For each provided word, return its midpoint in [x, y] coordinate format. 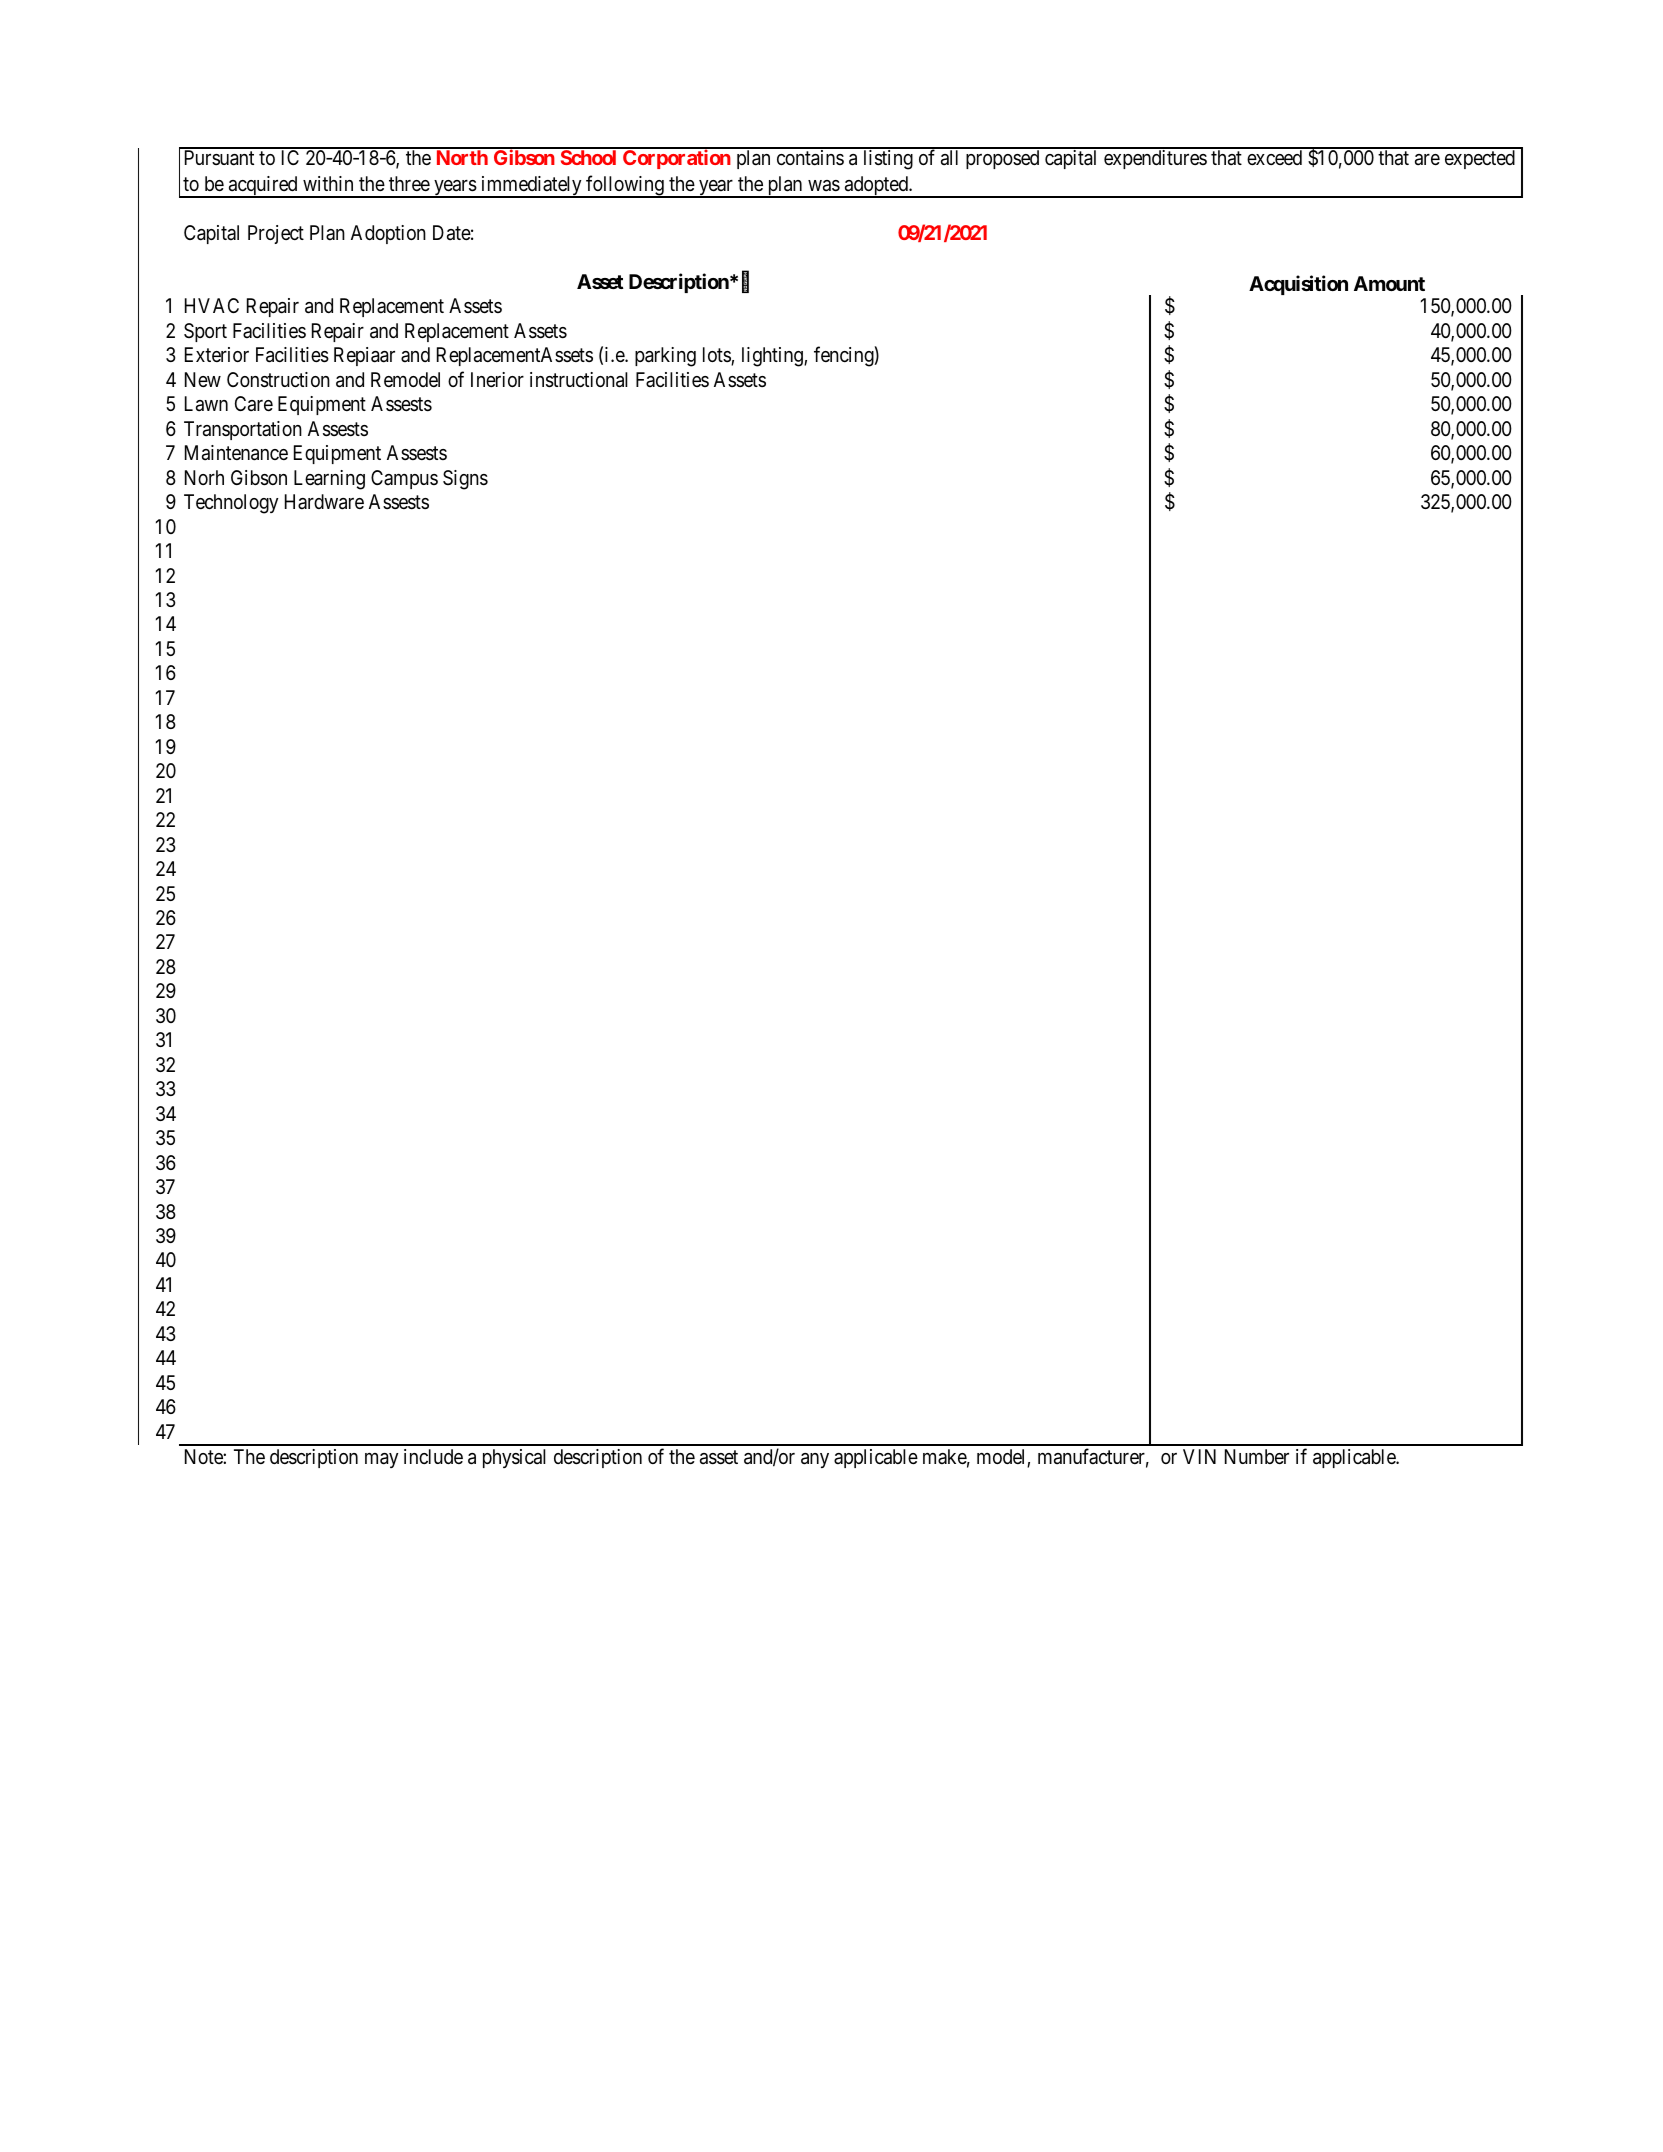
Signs [465, 480]
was [824, 186]
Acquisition [1298, 285]
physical [514, 1458]
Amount [1389, 283]
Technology [231, 504]
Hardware [324, 502]
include [433, 1456]
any [815, 1460]
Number [1257, 1456]
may [381, 1460]
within [328, 183]
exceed [1274, 157]
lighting [773, 357]
